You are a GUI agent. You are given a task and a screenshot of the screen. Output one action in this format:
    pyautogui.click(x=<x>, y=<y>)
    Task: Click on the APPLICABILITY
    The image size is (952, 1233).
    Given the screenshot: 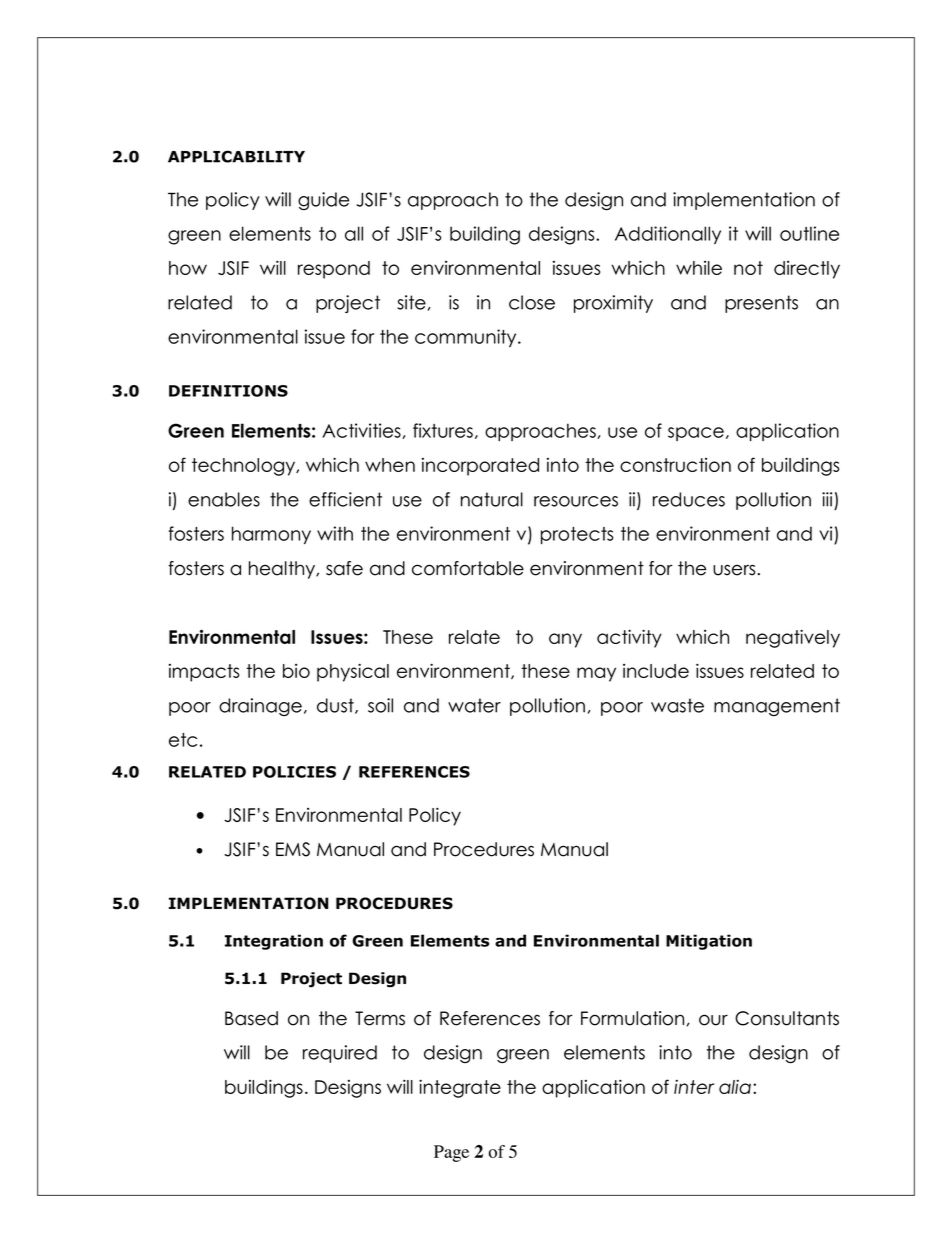 What is the action you would take?
    pyautogui.click(x=236, y=156)
